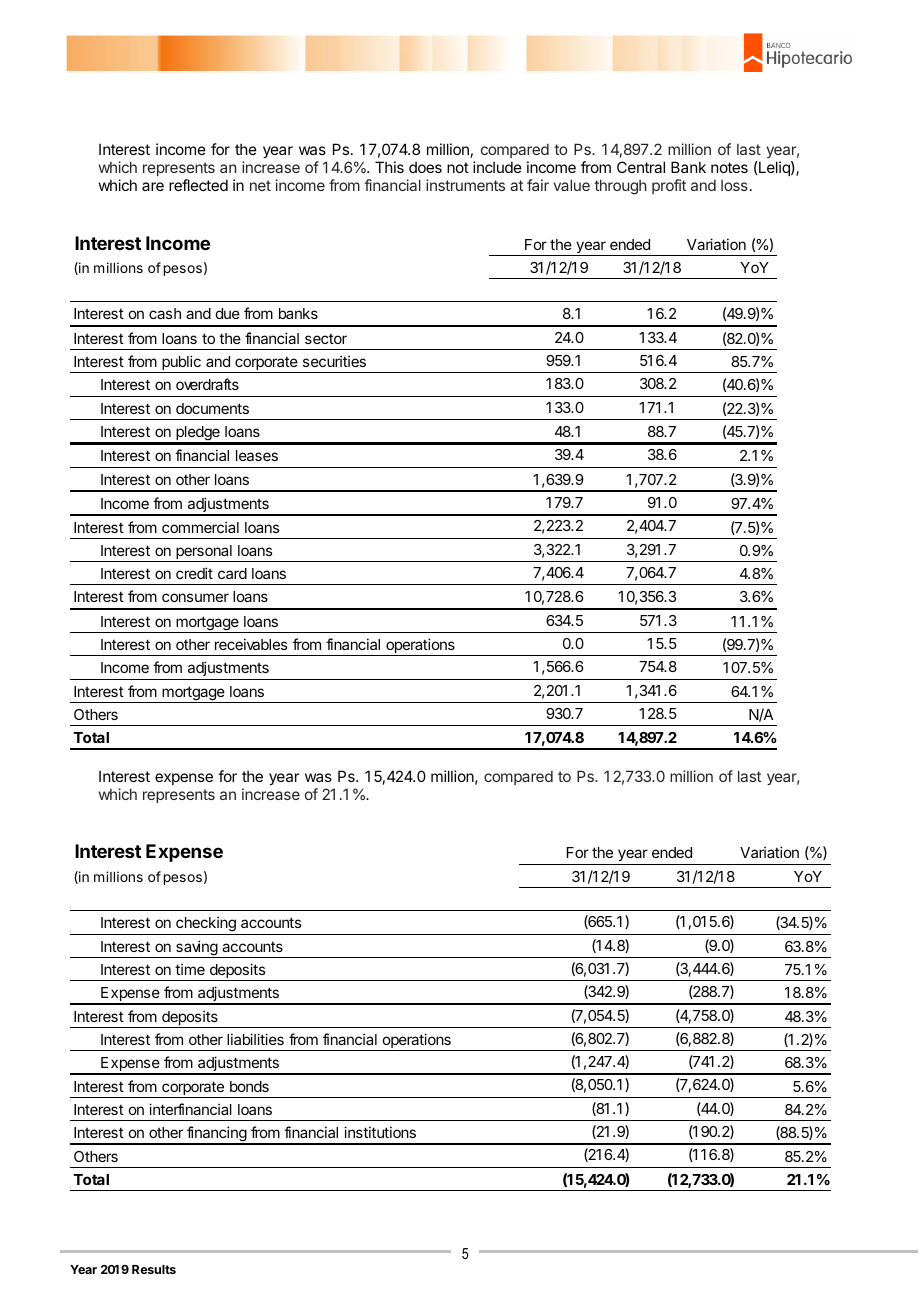  What do you see at coordinates (380, 1132) in the page?
I see `institutions` at bounding box center [380, 1132].
